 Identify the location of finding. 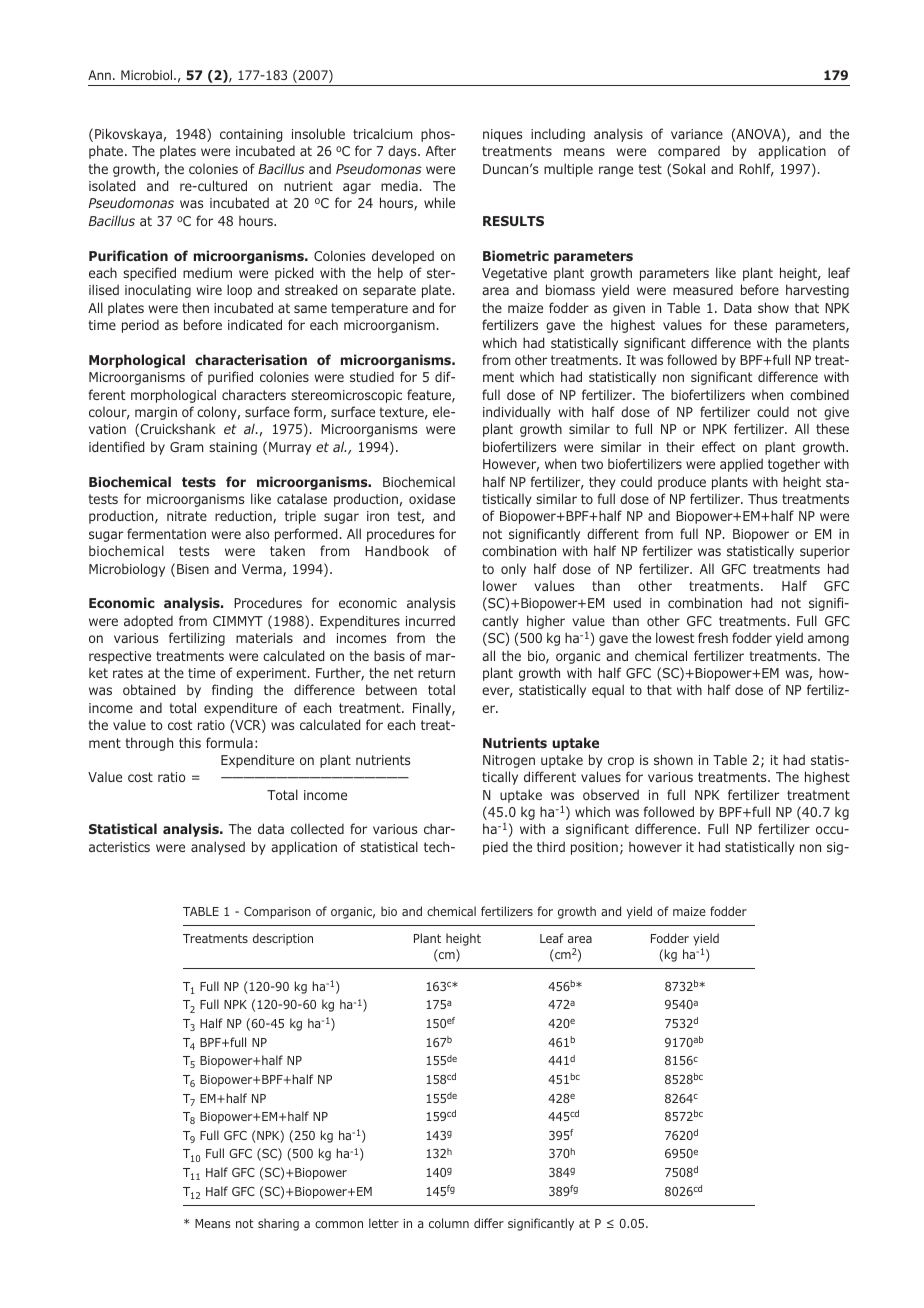
(232, 691).
